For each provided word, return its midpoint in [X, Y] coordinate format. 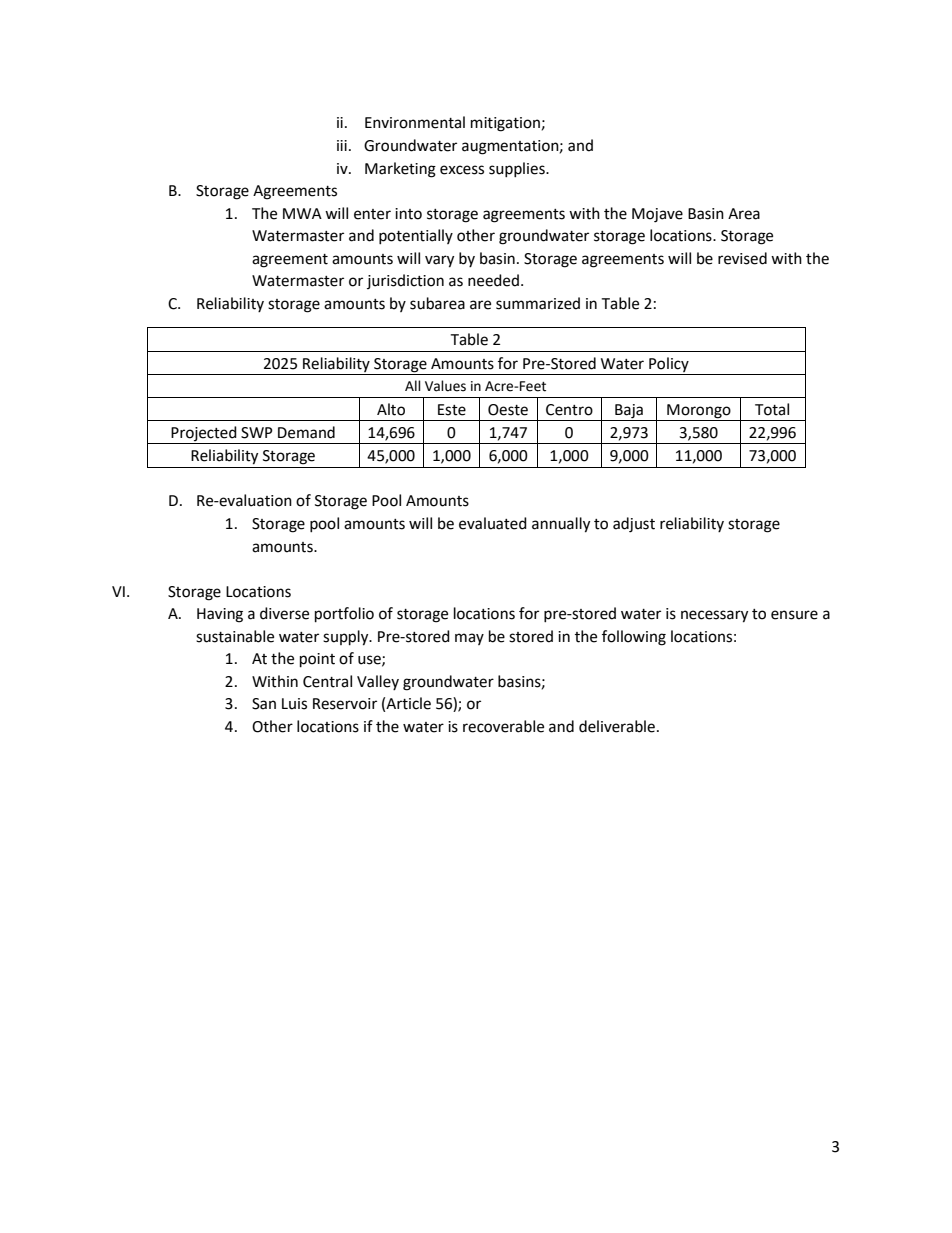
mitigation [505, 124]
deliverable [617, 726]
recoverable [503, 726]
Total [772, 409]
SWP [257, 433]
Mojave [657, 215]
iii [342, 145]
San [264, 704]
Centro [569, 410]
